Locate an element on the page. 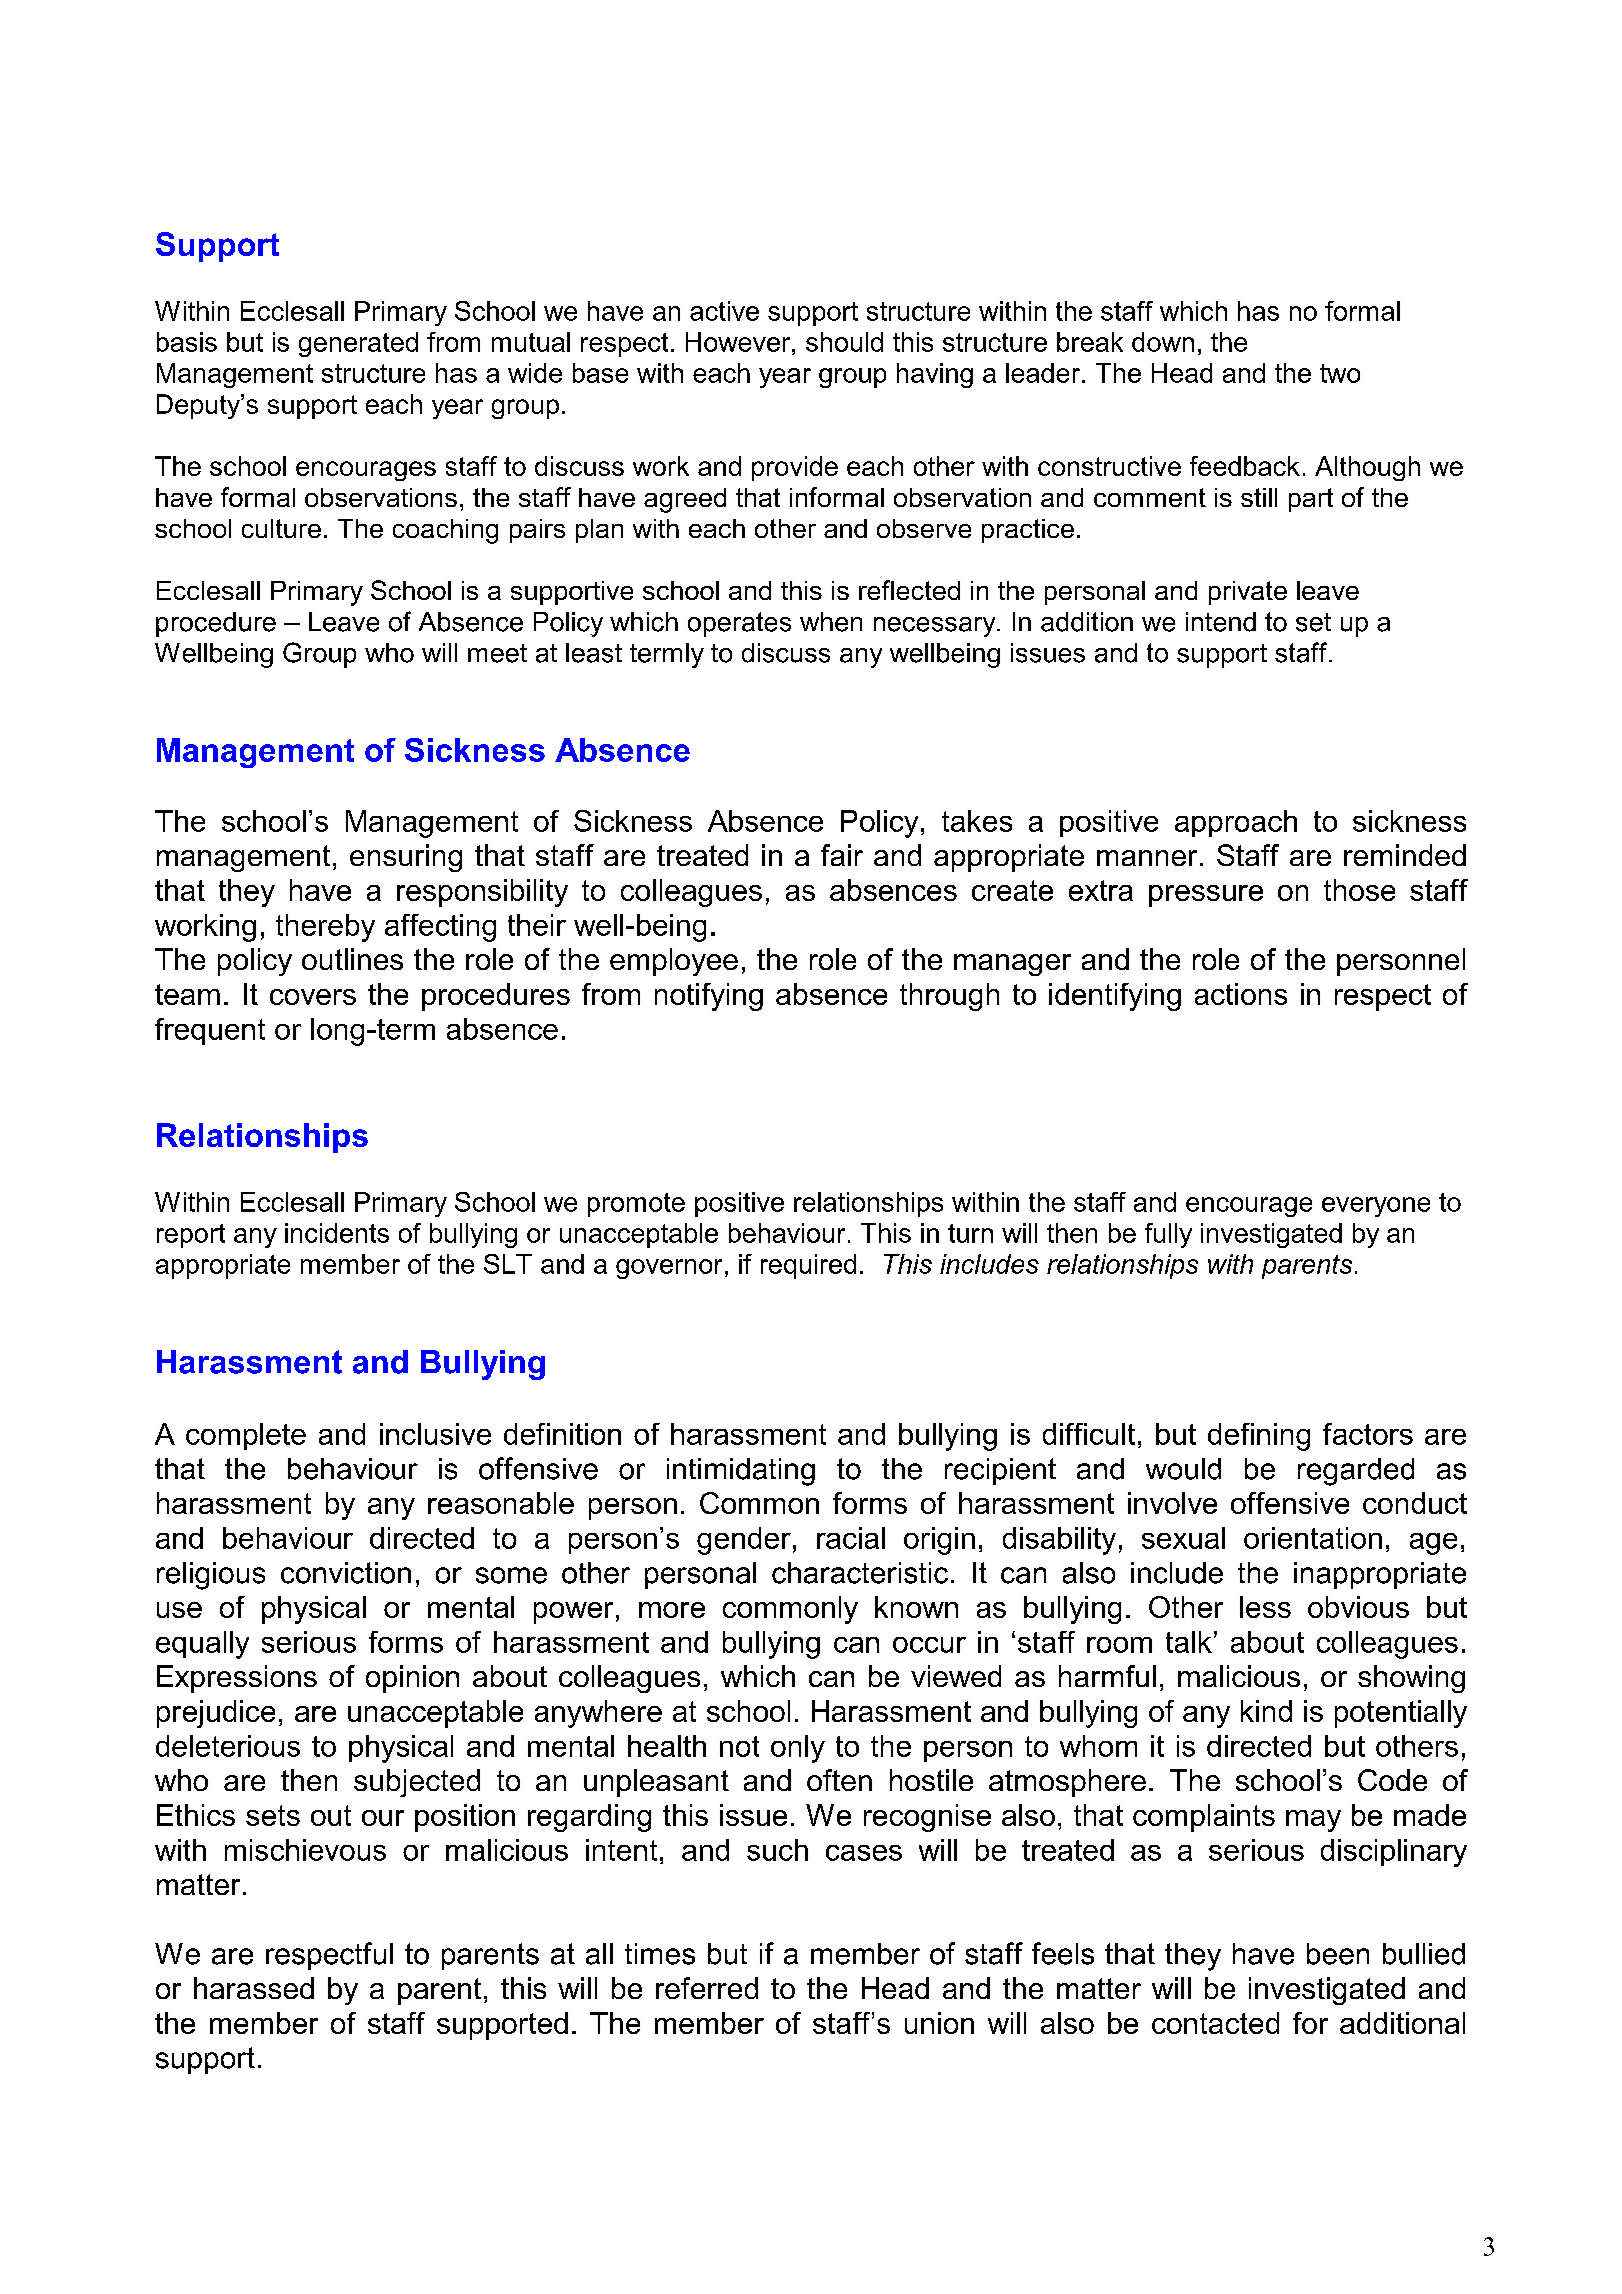  generated is located at coordinates (358, 344).
